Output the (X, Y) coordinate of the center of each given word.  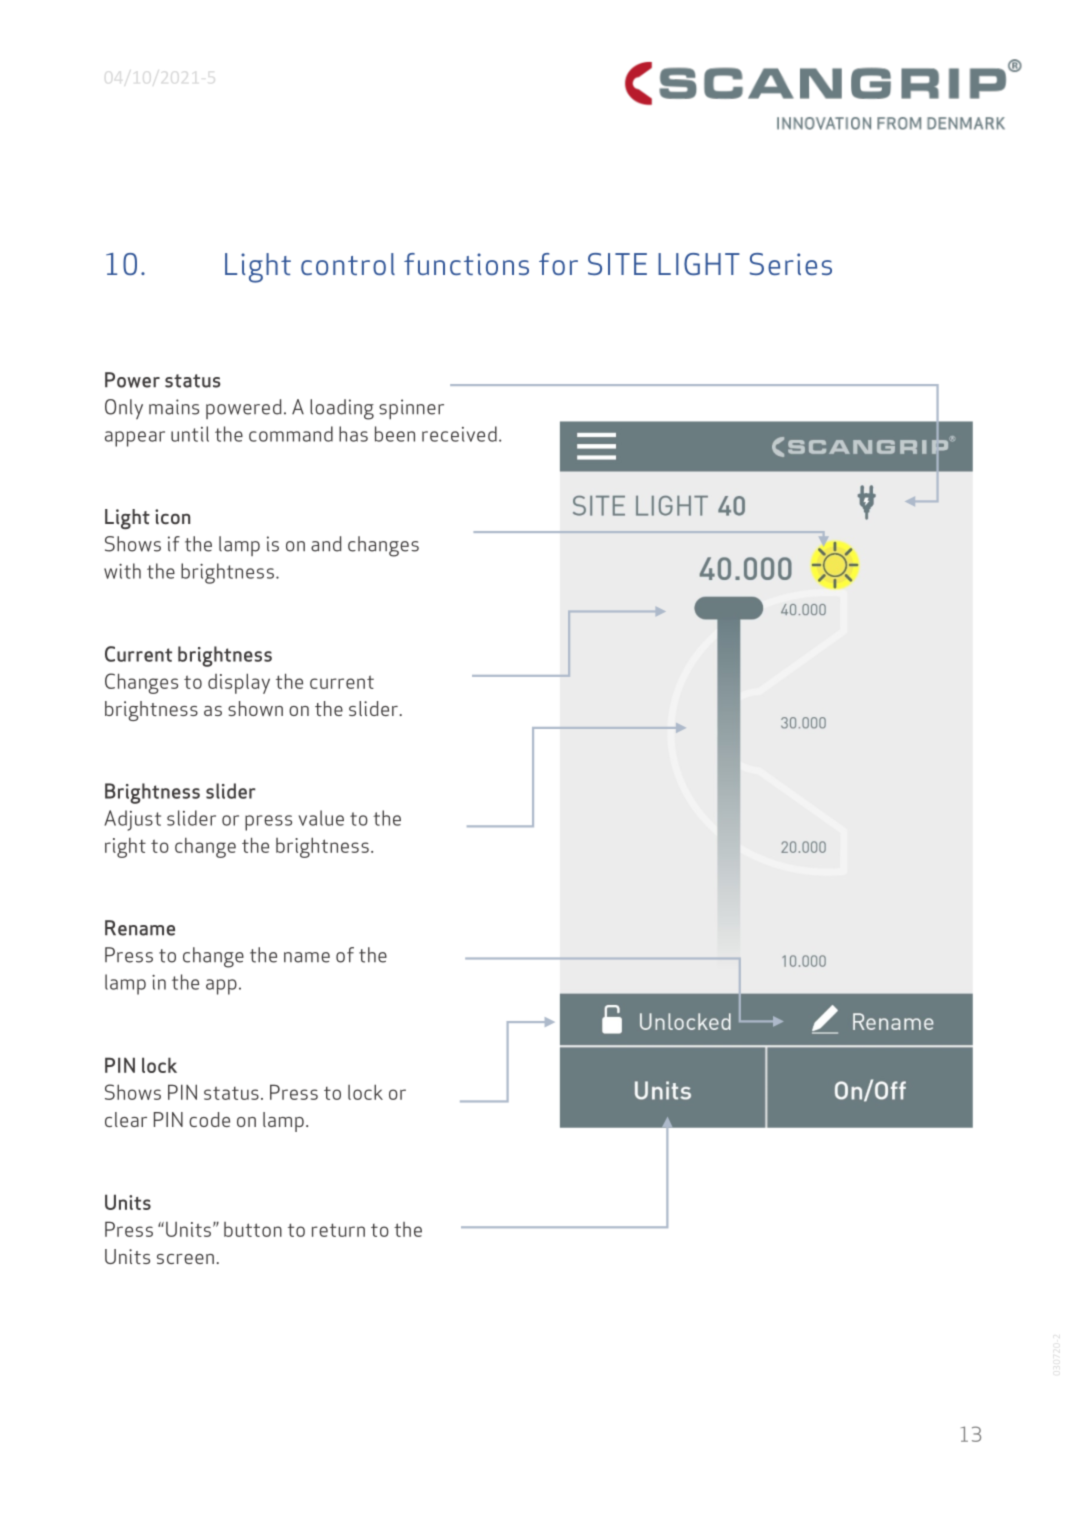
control (348, 264)
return (338, 1230)
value (321, 818)
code (209, 1119)
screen (185, 1259)
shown (255, 708)
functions (466, 264)
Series (791, 264)
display (239, 683)
